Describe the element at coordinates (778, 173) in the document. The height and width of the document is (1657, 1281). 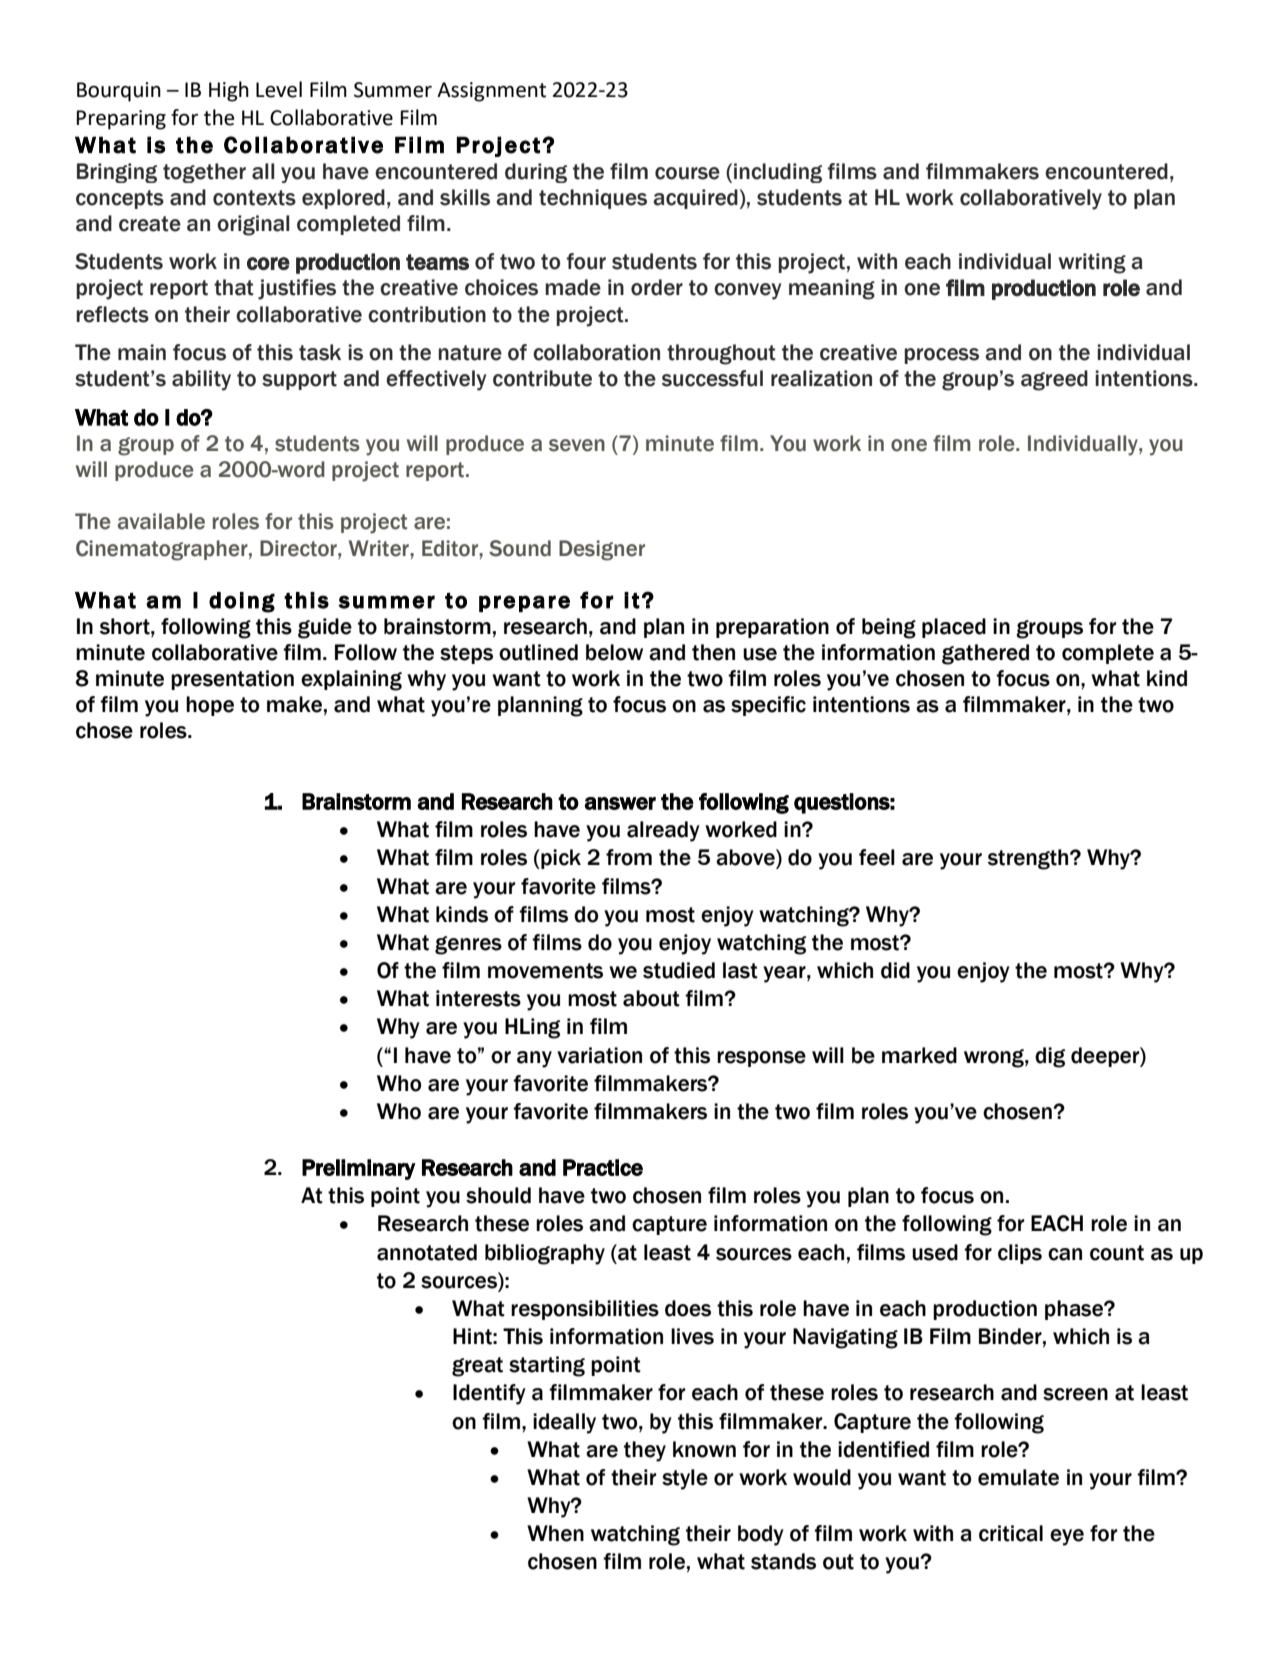
I see `including` at that location.
